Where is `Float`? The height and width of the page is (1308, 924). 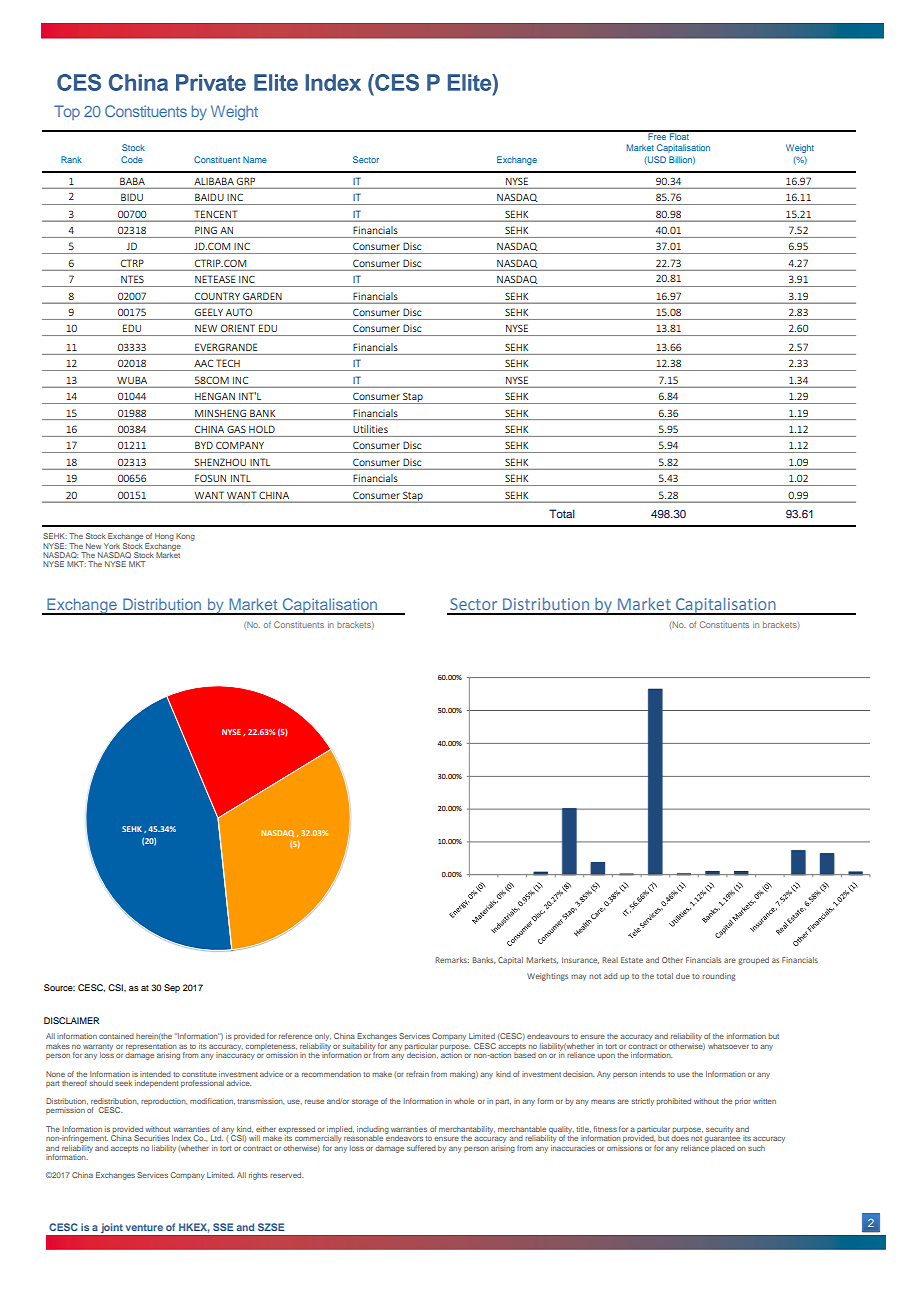 Float is located at coordinates (679, 135).
